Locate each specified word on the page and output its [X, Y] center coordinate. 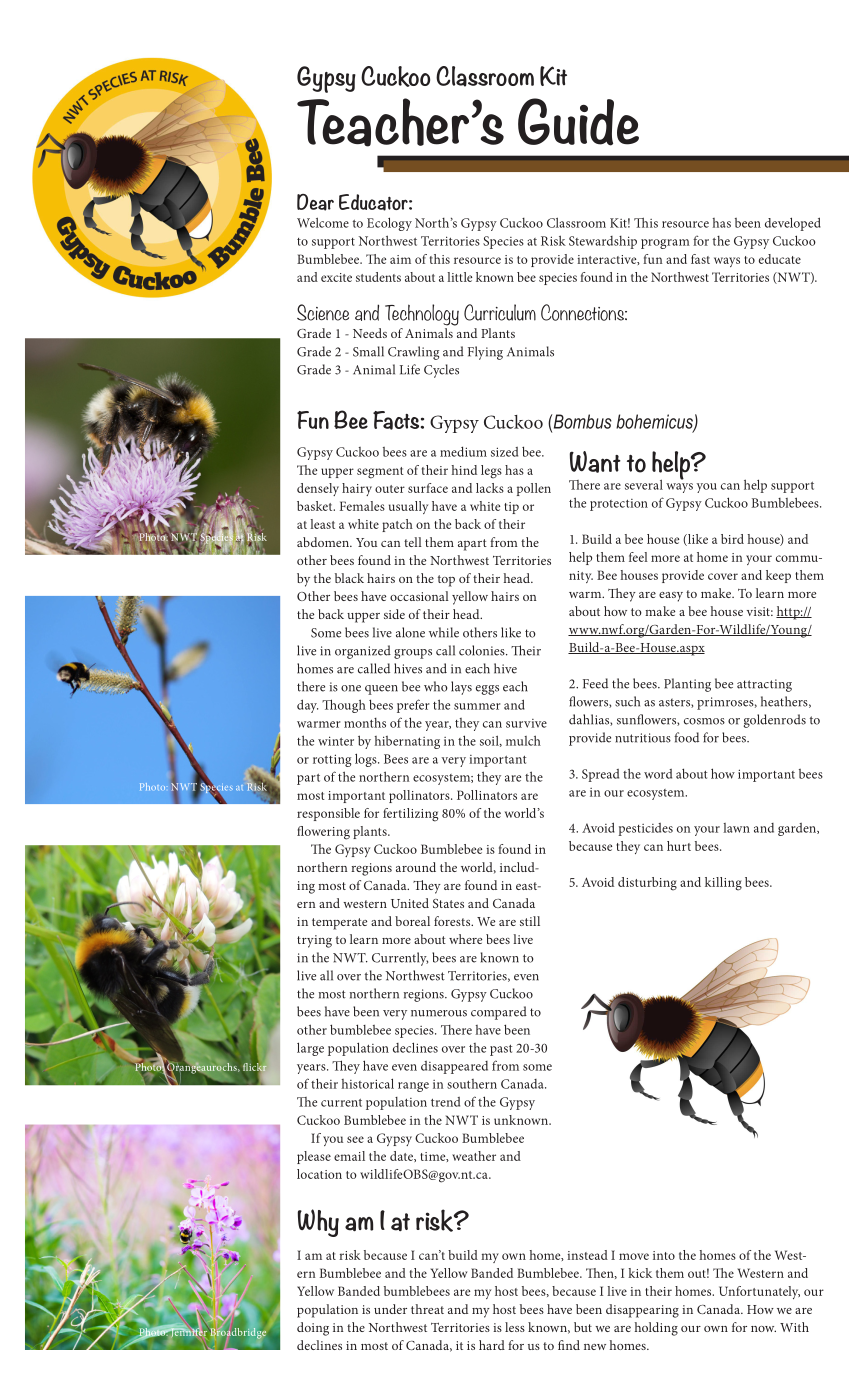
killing [723, 884]
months [365, 723]
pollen [534, 489]
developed [793, 224]
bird [732, 539]
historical [368, 1083]
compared [499, 1013]
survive [526, 723]
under [390, 1309]
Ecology [389, 224]
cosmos [704, 721]
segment [380, 473]
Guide [578, 122]
